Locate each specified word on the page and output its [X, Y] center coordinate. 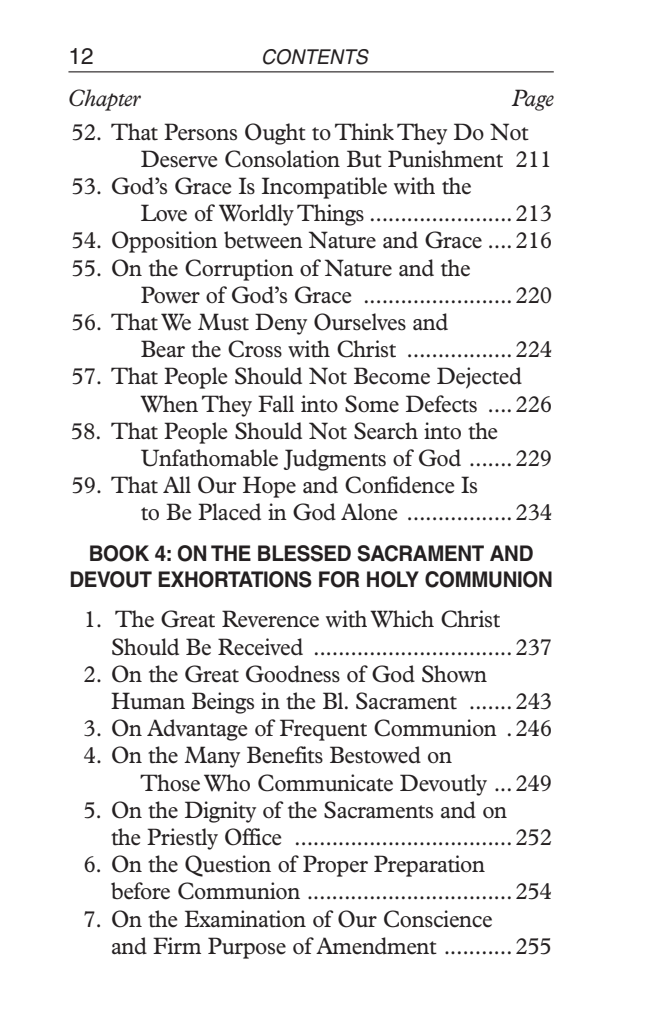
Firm [177, 945]
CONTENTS [316, 57]
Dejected [479, 378]
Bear [163, 349]
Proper [335, 866]
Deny [281, 324]
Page [533, 100]
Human [148, 701]
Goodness [293, 674]
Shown [454, 674]
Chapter [105, 100]
